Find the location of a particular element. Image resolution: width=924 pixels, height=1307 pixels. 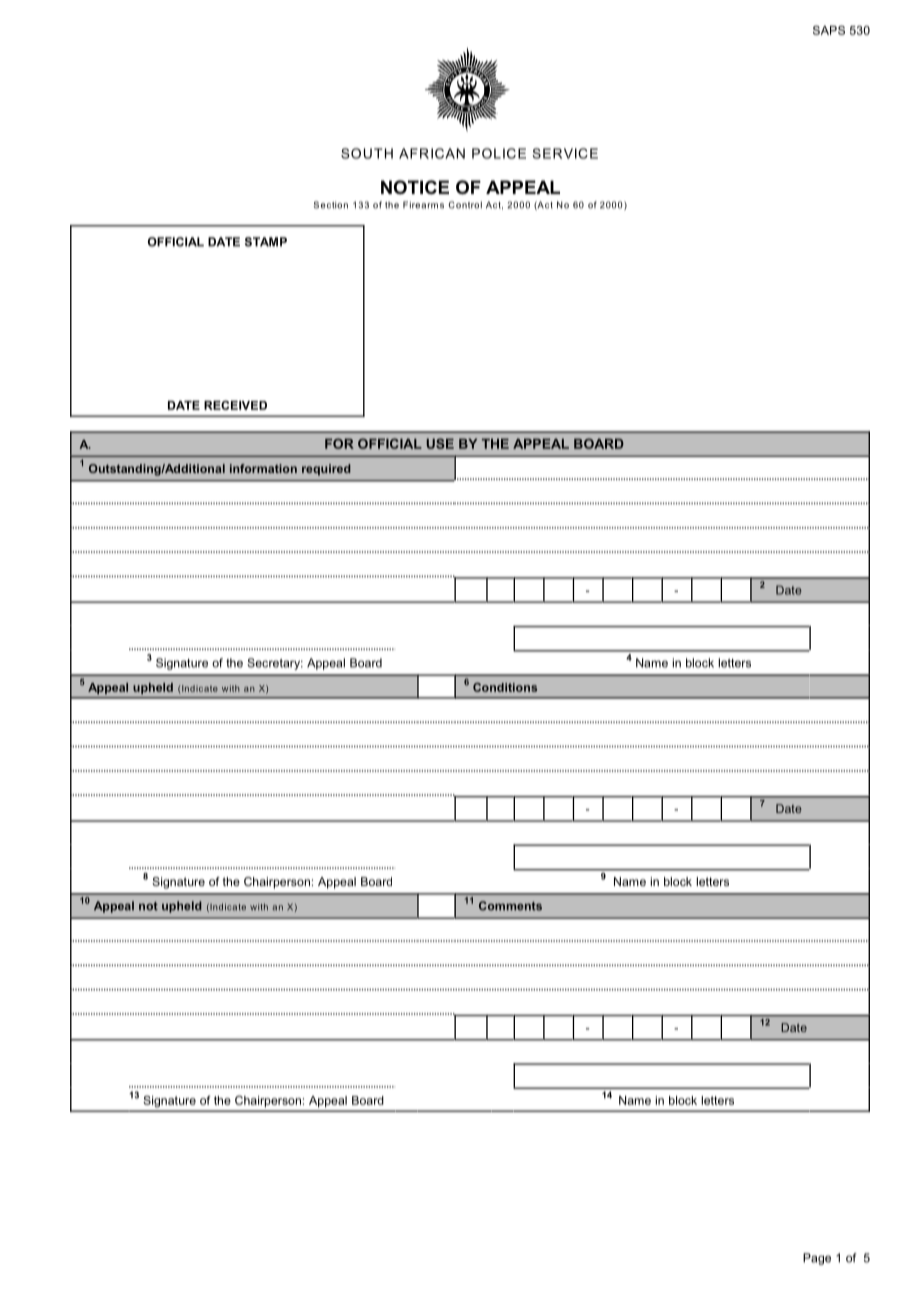

USE is located at coordinates (440, 443).
